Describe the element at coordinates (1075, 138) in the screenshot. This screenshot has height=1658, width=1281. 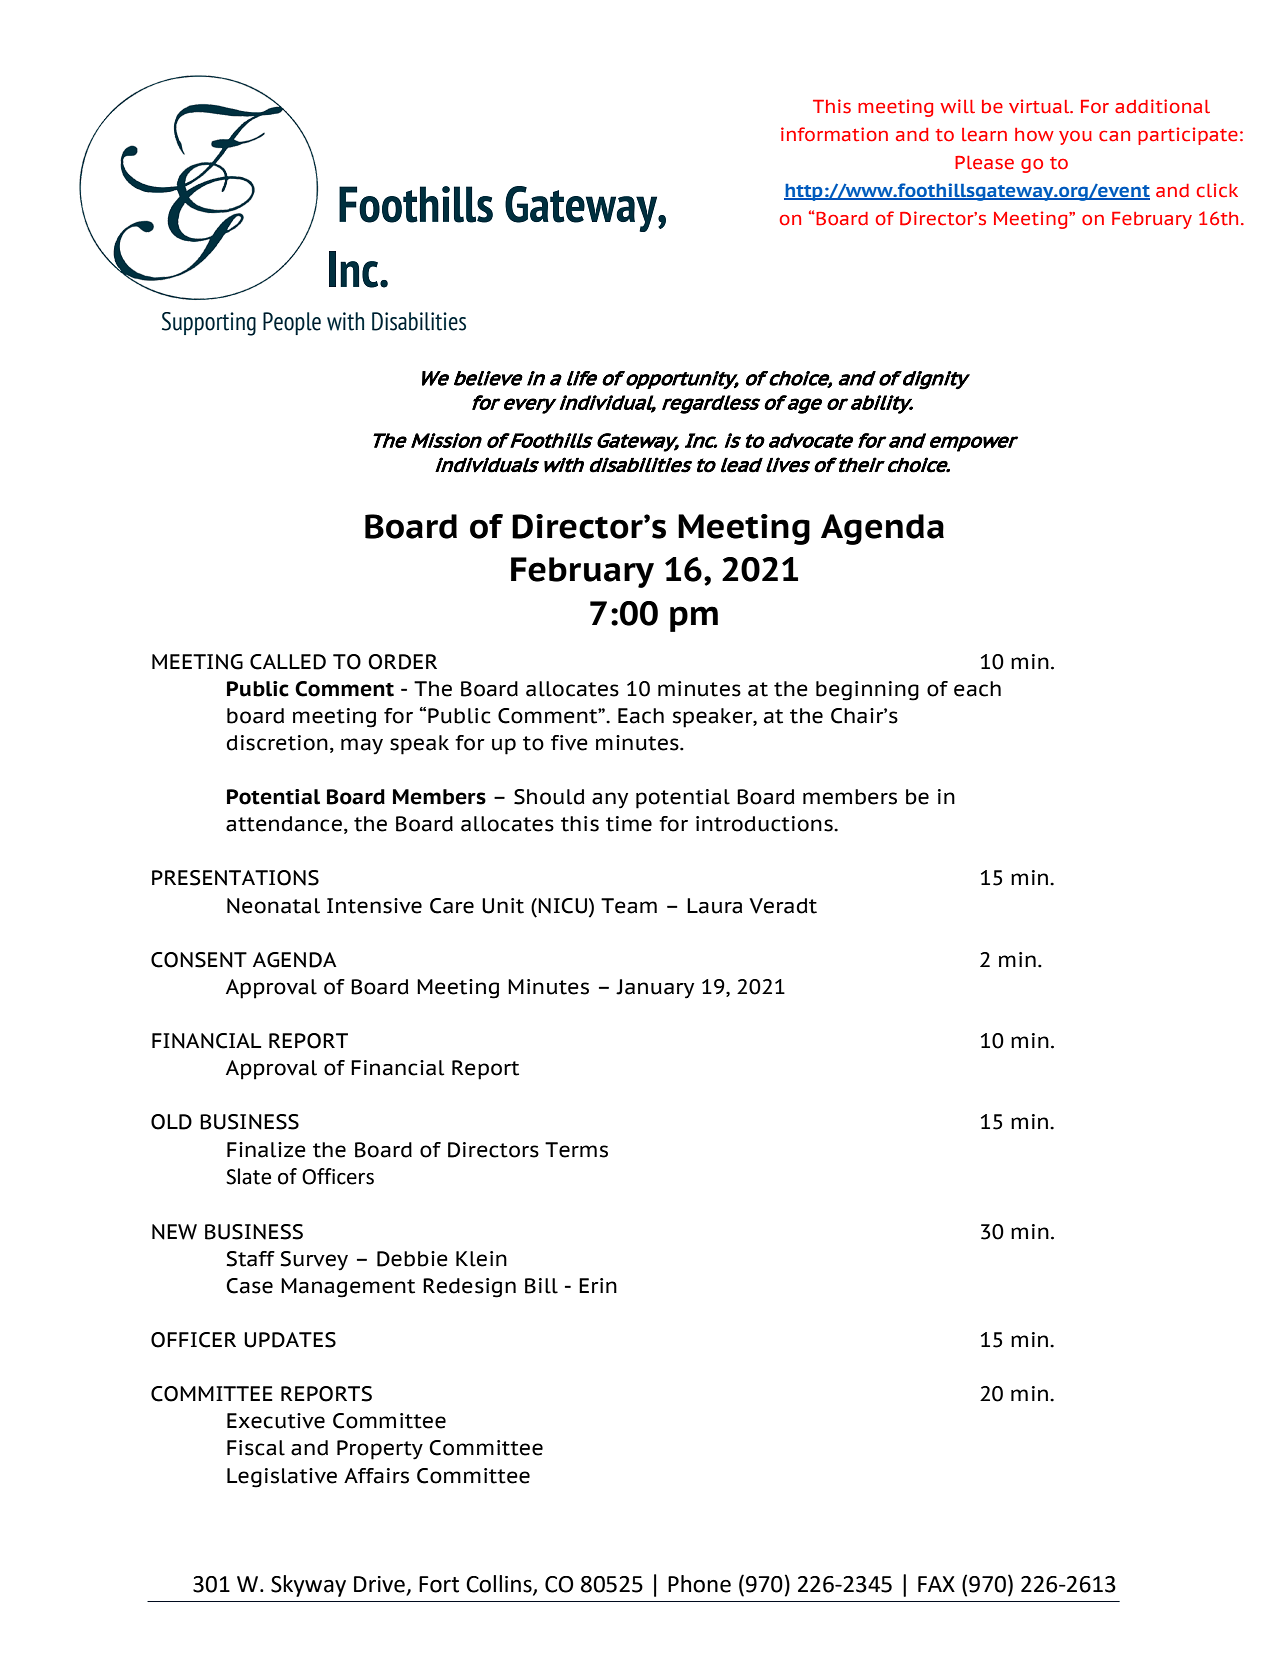
I see `you` at that location.
